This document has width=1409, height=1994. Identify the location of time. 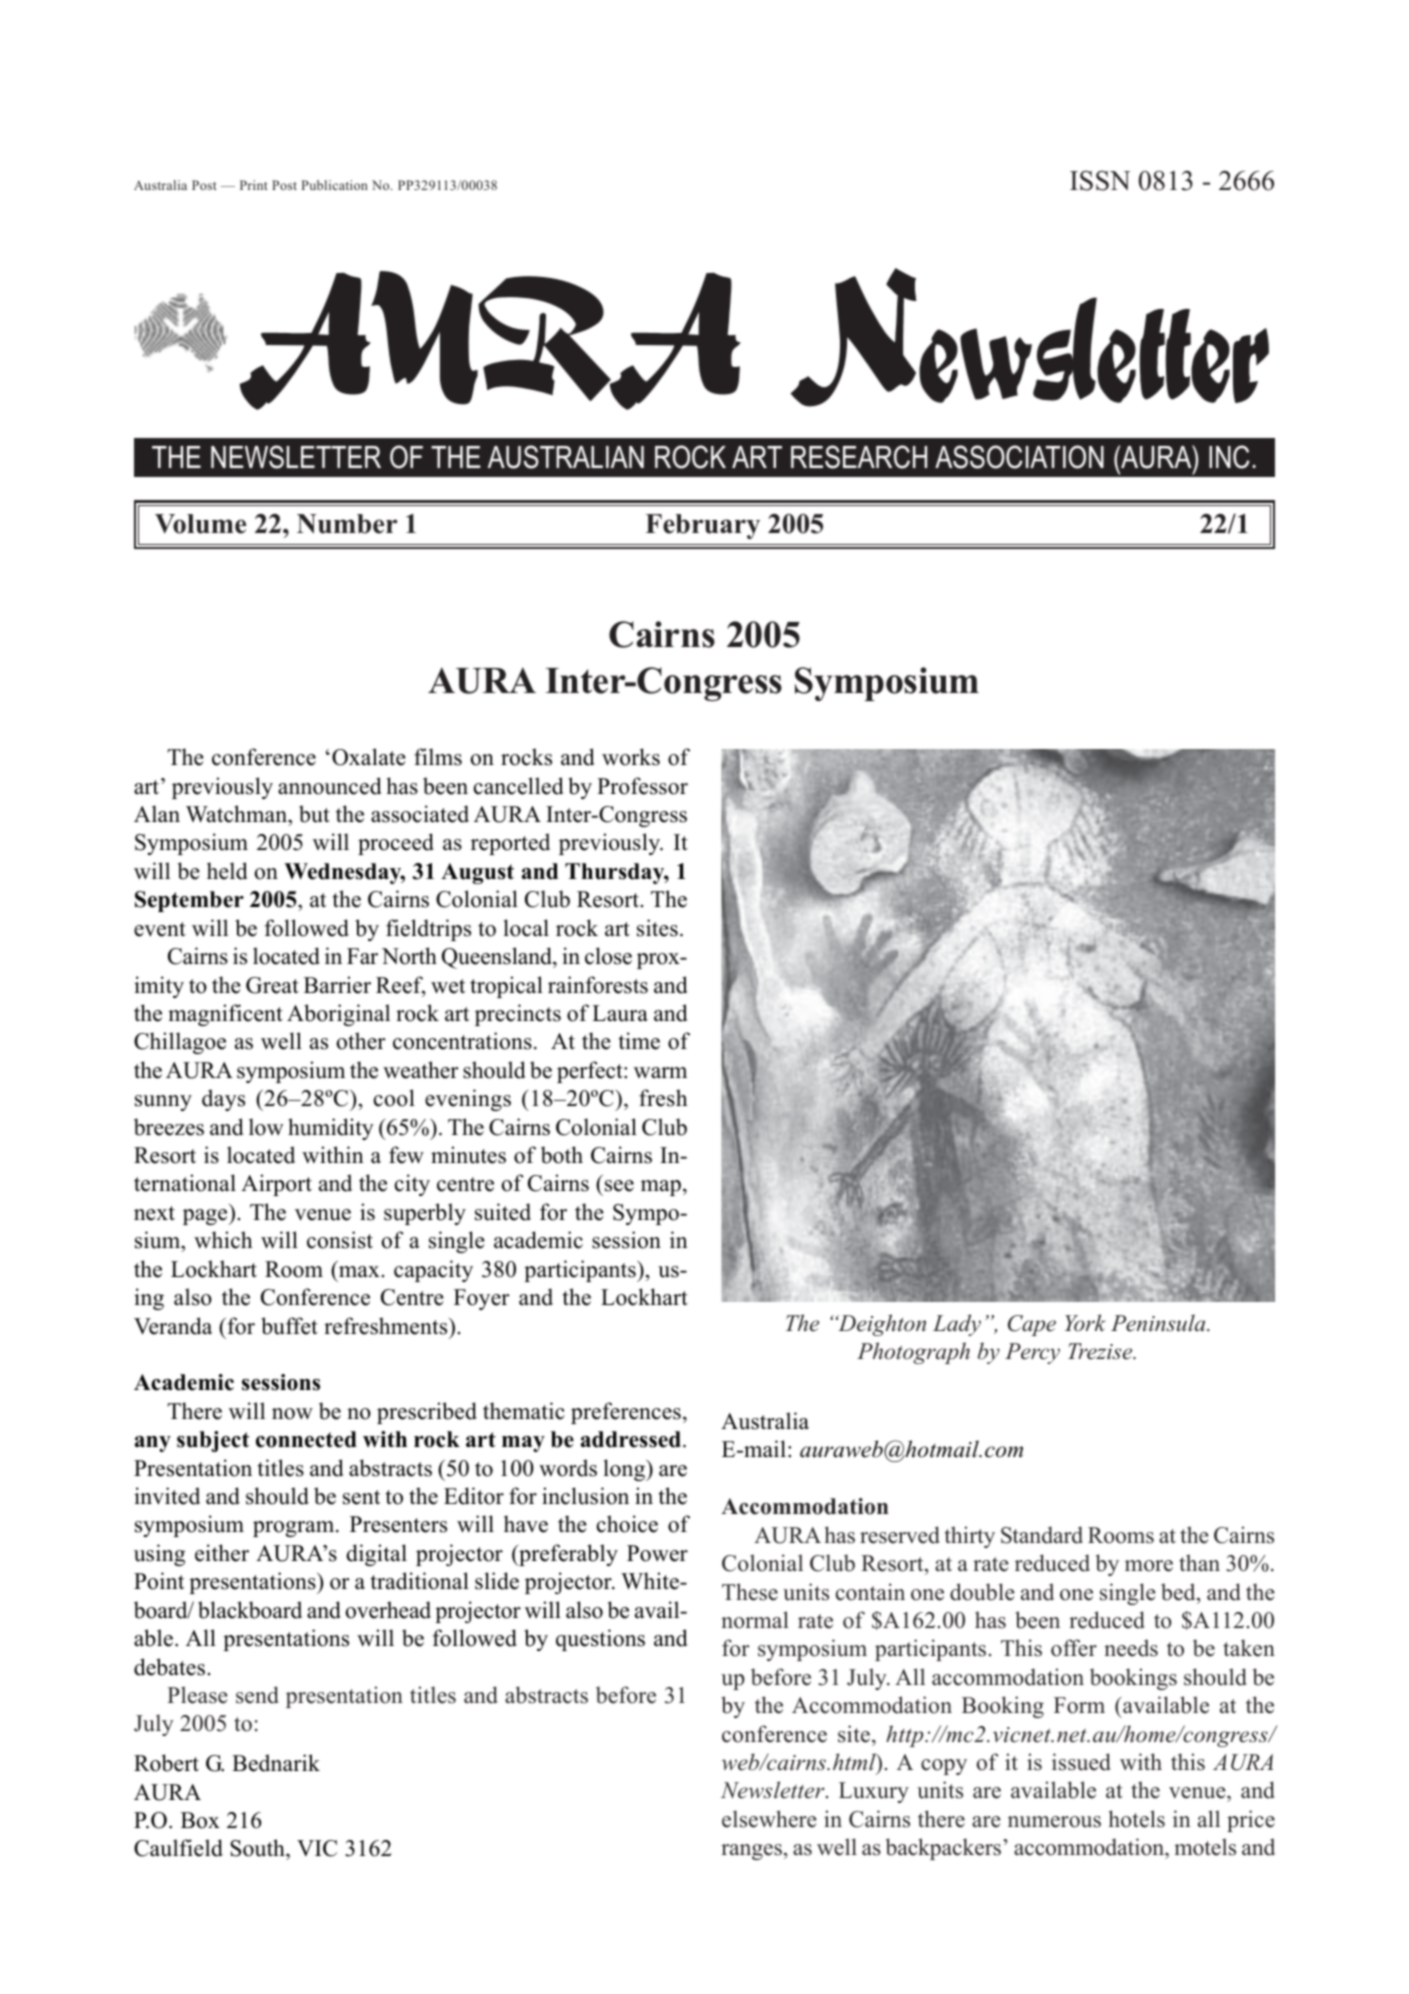
(639, 1041).
